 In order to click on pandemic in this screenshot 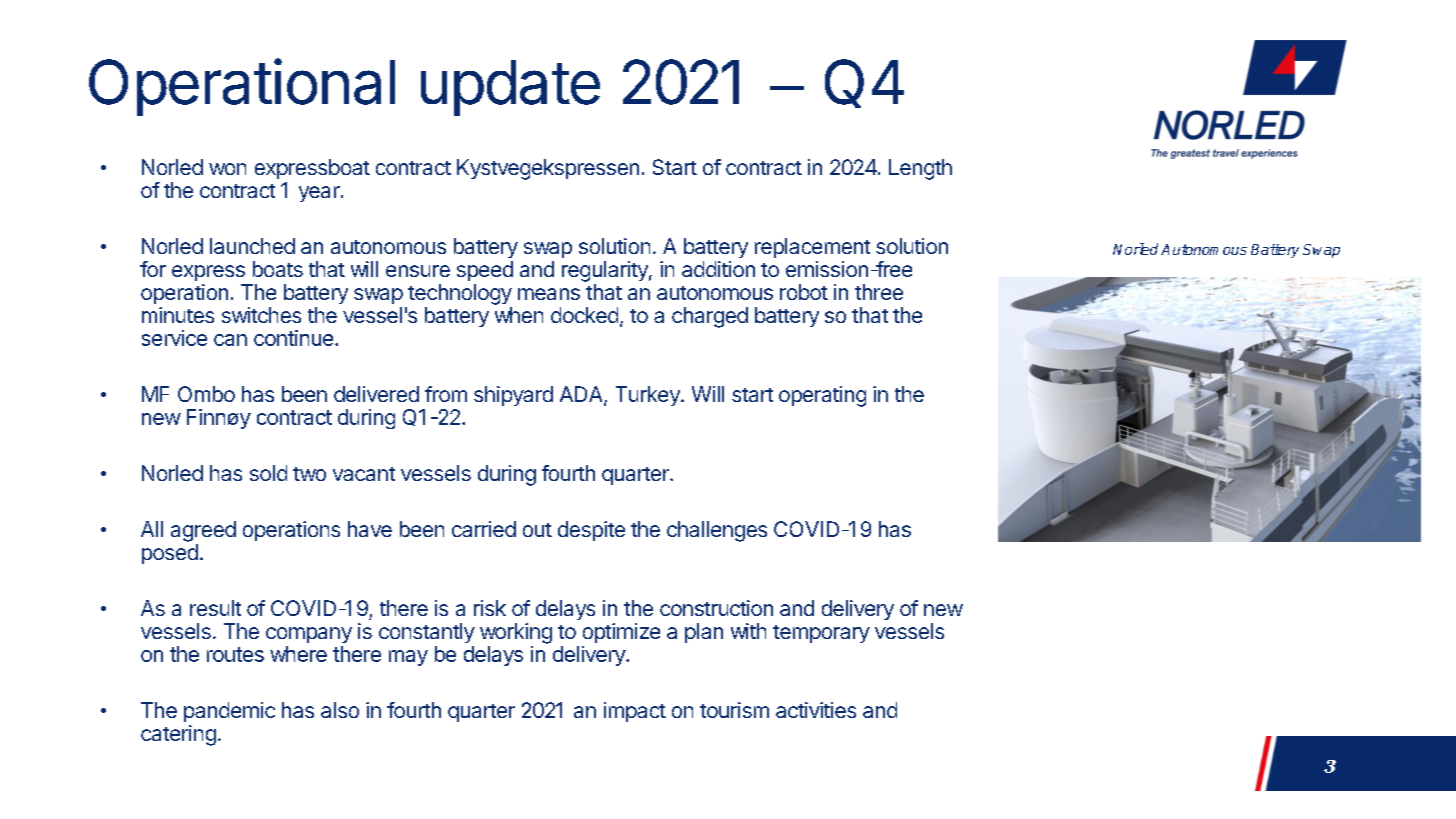, I will do `click(229, 712)`.
